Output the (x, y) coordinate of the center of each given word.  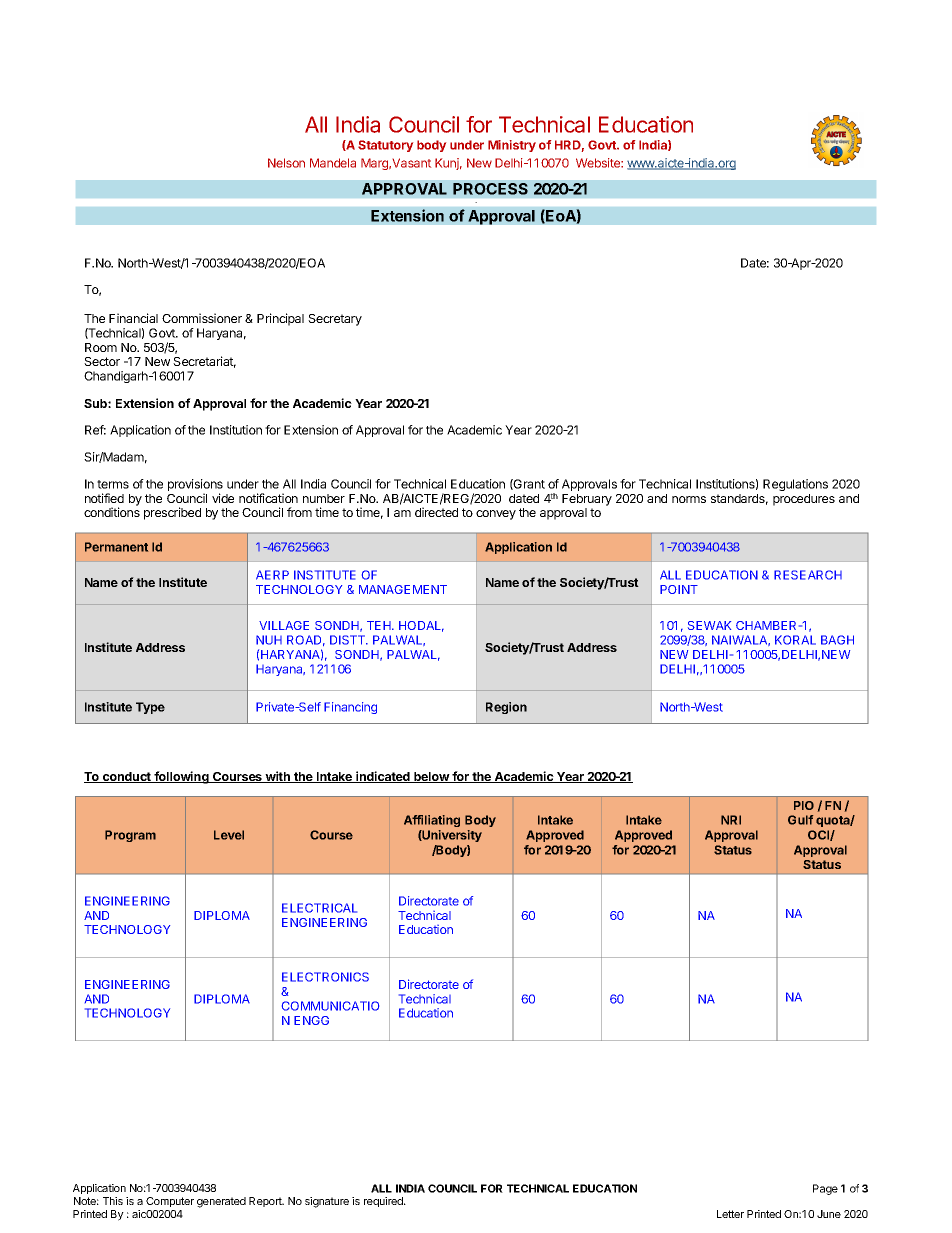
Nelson (286, 163)
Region (506, 708)
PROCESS (490, 189)
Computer (170, 1202)
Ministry (512, 146)
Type (150, 708)
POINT (679, 589)
